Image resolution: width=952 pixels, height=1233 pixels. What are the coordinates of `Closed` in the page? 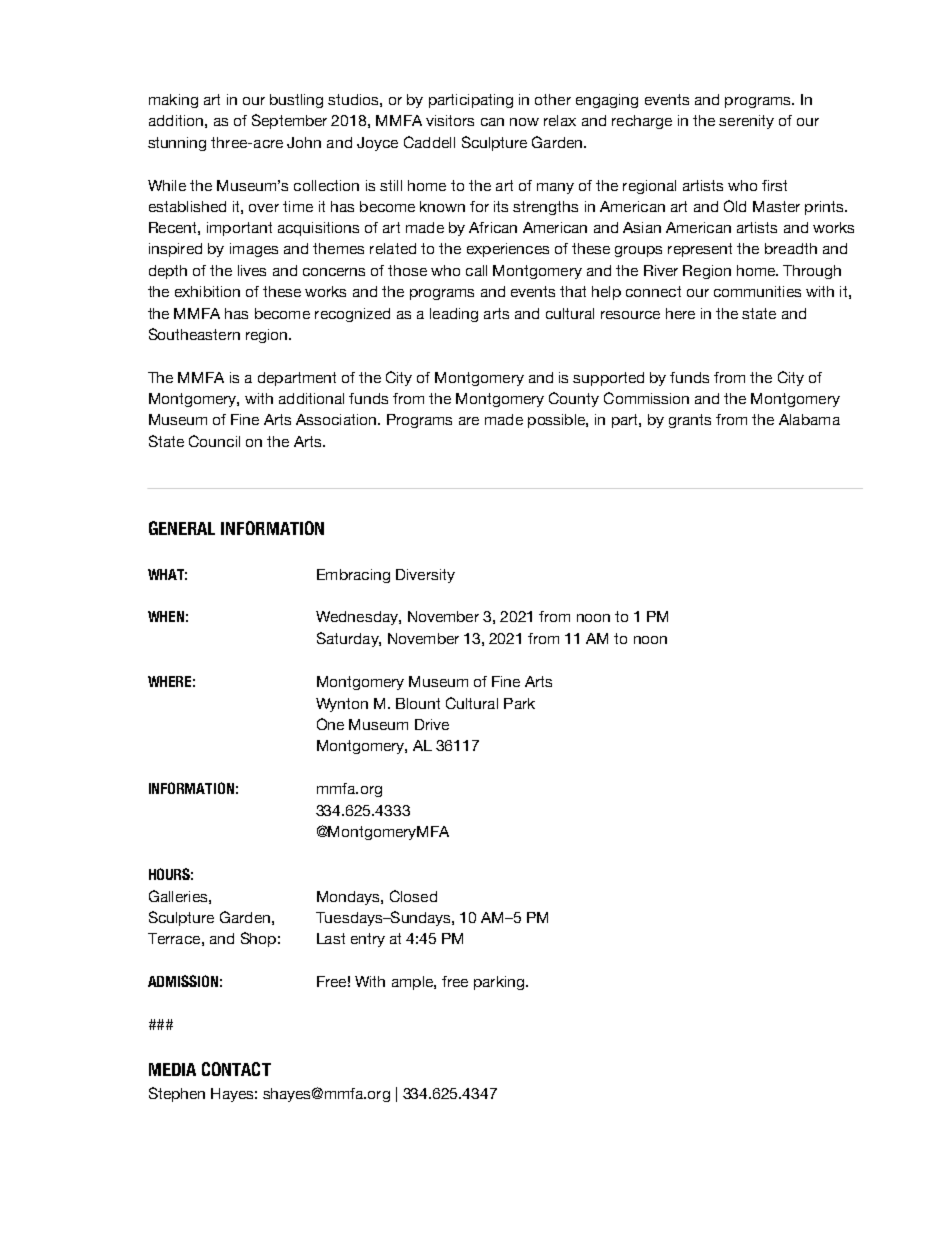 It's located at (413, 896).
